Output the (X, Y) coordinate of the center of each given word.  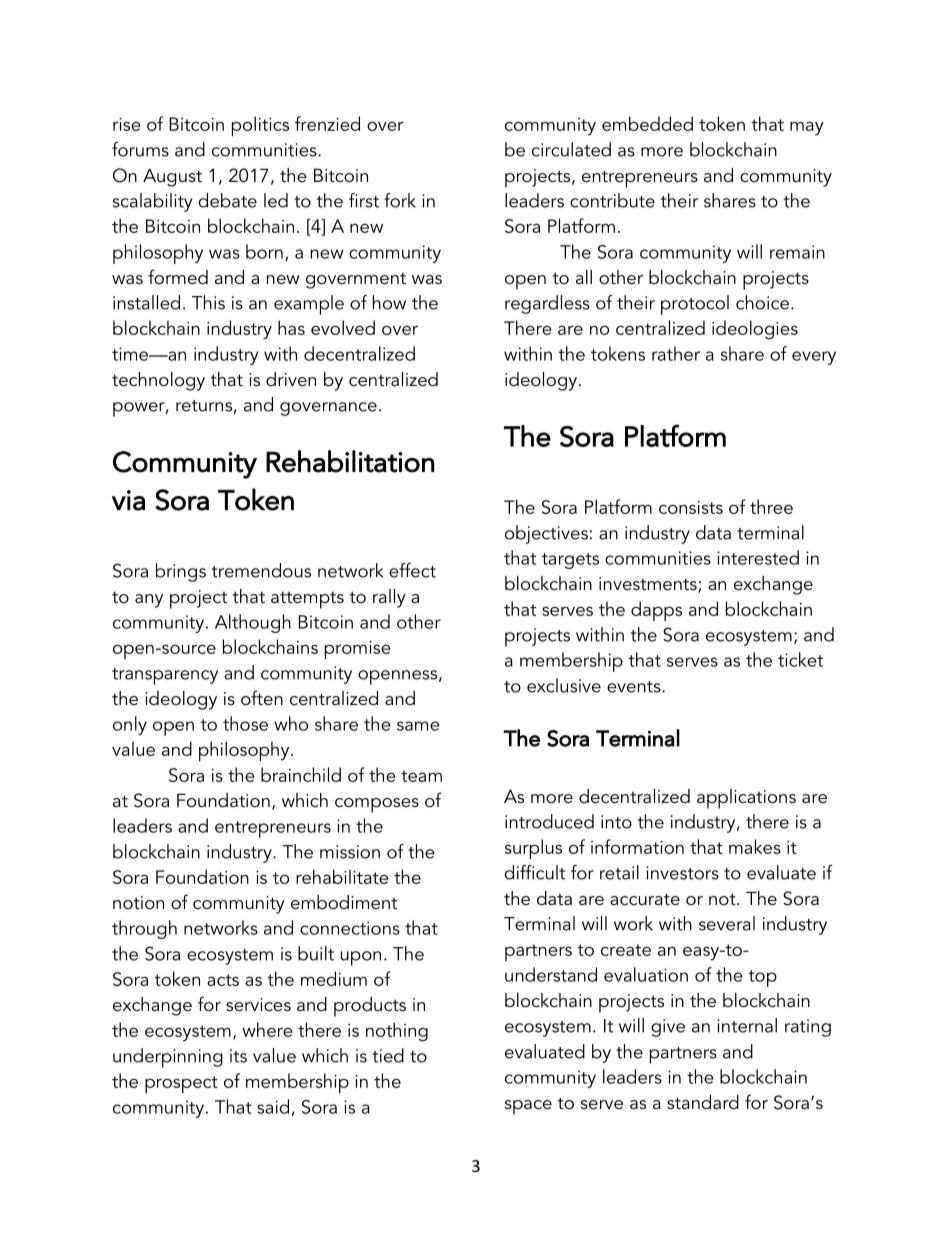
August (172, 177)
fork (400, 200)
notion (138, 902)
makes (755, 846)
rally (389, 598)
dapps (656, 611)
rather (676, 353)
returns (204, 406)
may (807, 129)
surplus (533, 849)
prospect (181, 1084)
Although (253, 623)
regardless (547, 304)
